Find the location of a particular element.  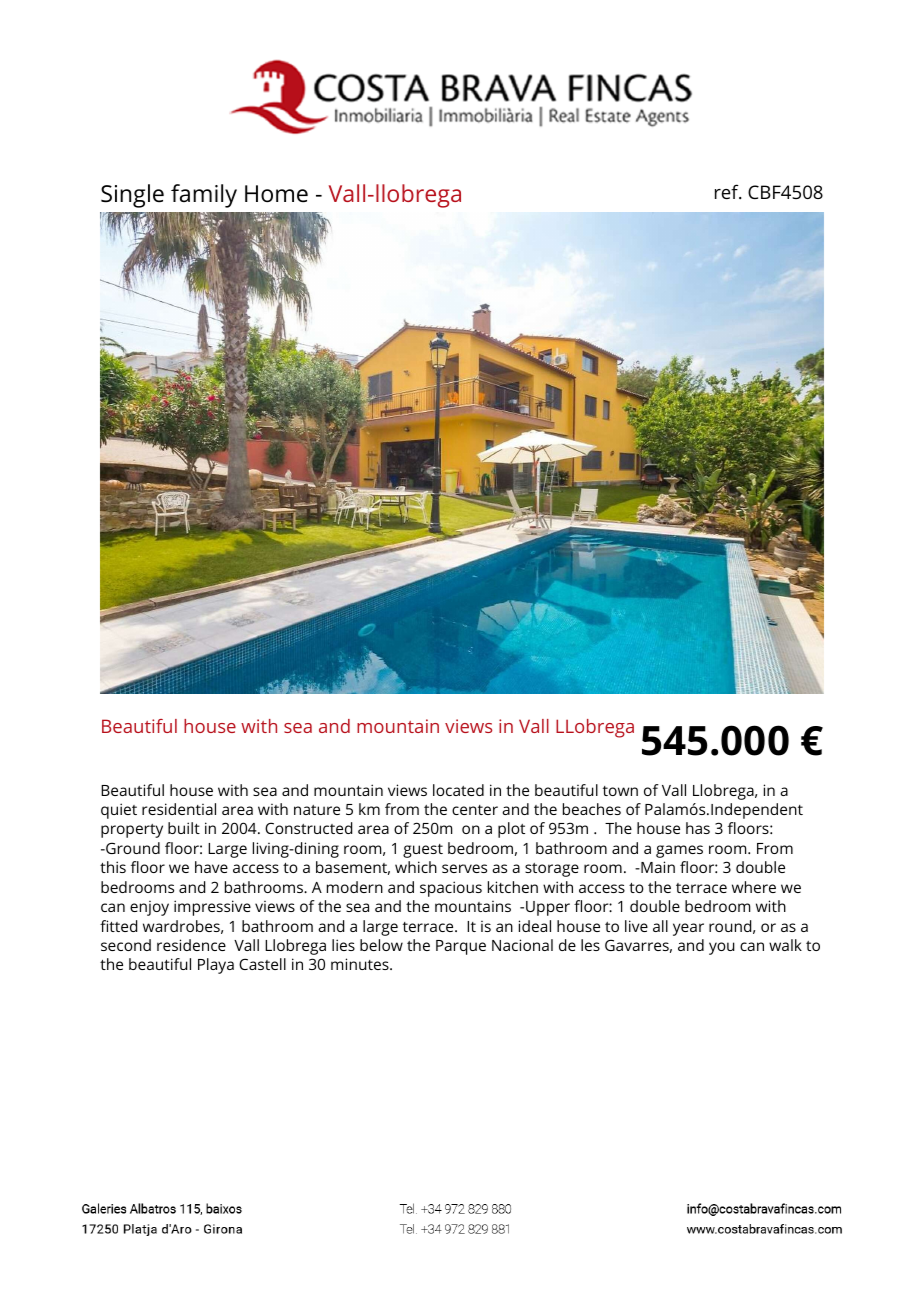

center is located at coordinates (475, 810).
